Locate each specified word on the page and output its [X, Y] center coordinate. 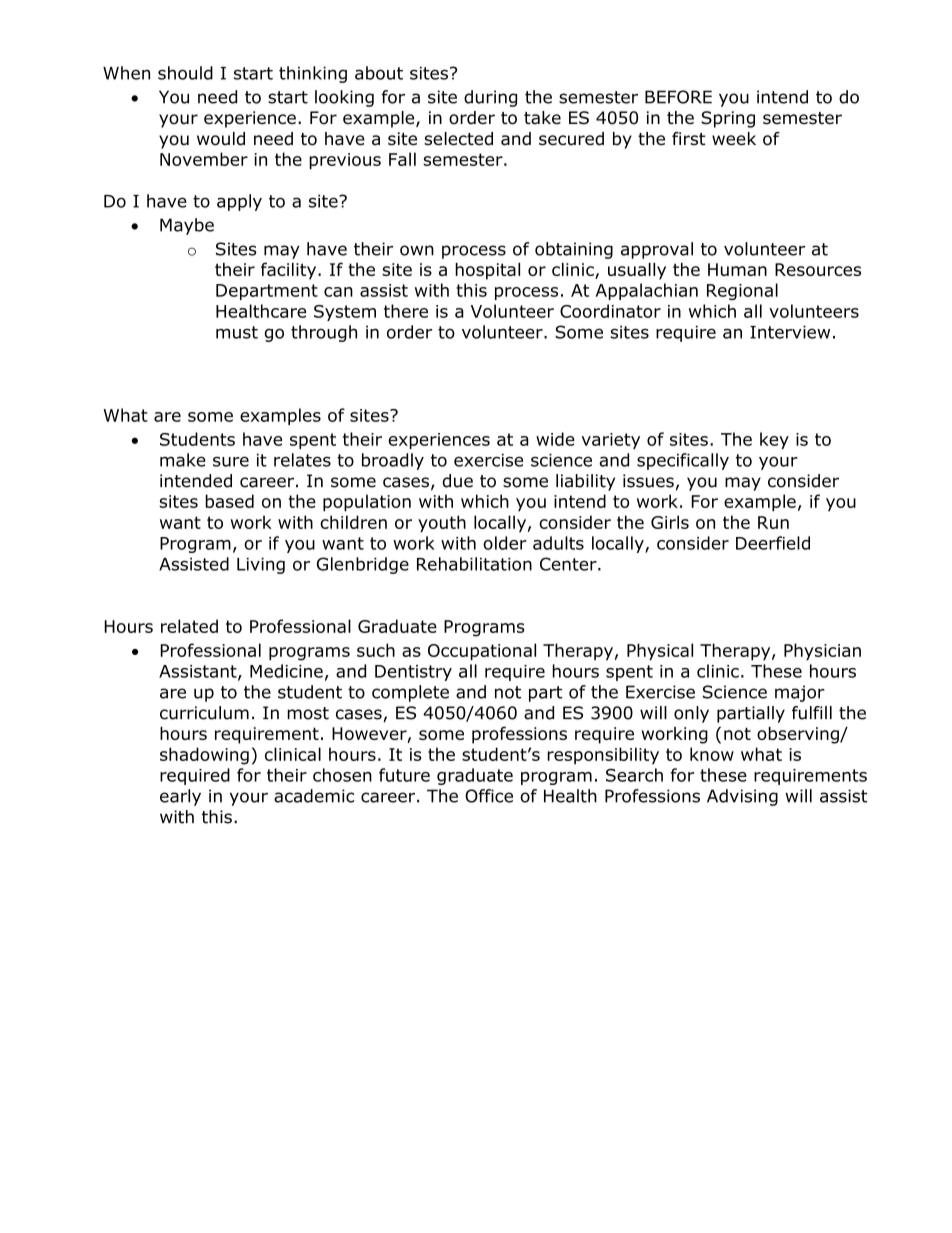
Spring [728, 119]
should [185, 73]
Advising [742, 797]
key [774, 440]
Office [489, 796]
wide [555, 439]
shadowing [204, 756]
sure [231, 461]
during [490, 98]
